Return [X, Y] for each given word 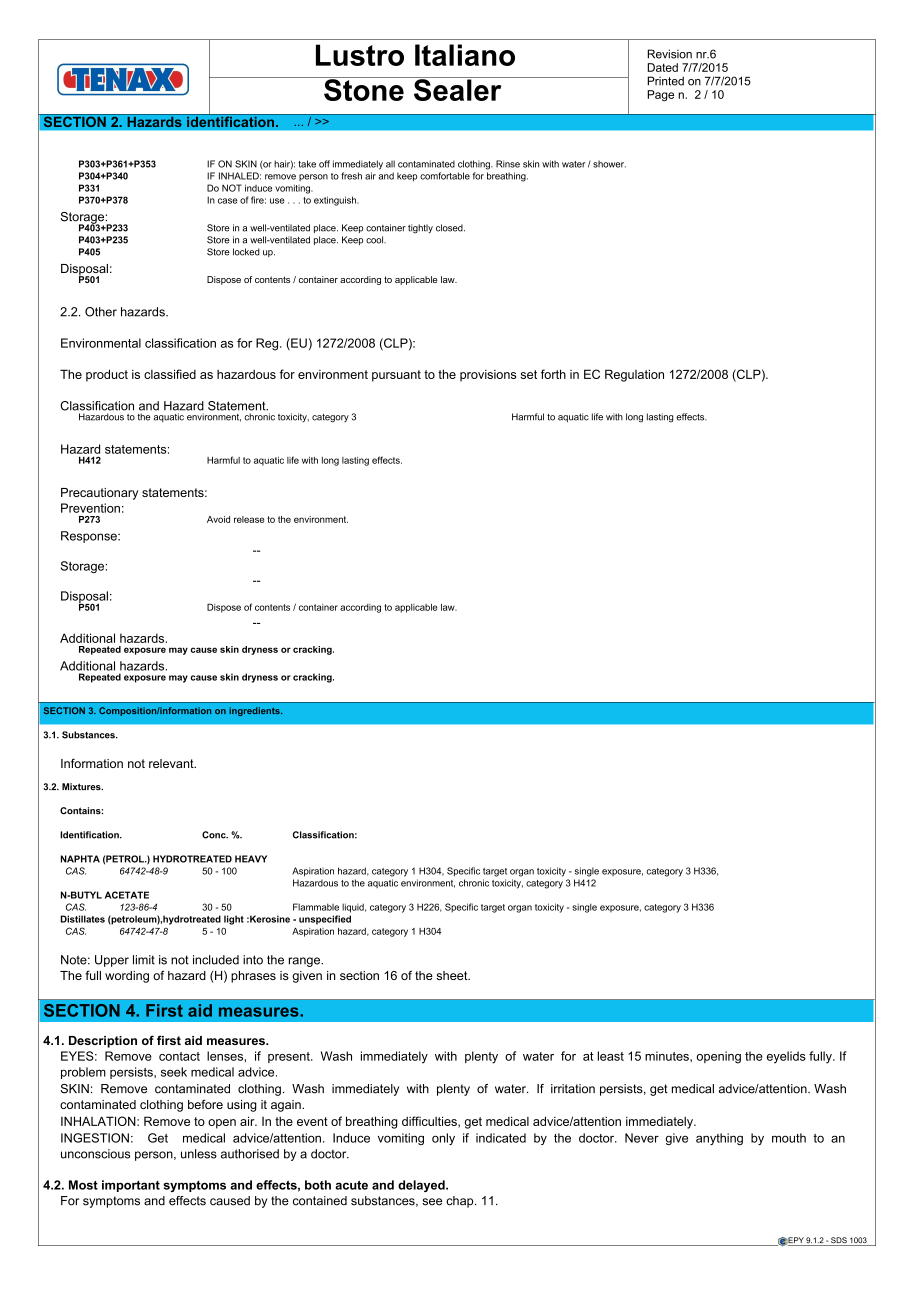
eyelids [786, 1057]
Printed [665, 81]
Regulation [634, 375]
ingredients [255, 711]
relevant [172, 763]
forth [553, 374]
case [228, 201]
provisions [488, 376]
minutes [668, 1056]
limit [144, 960]
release [249, 519]
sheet [453, 975]
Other [101, 312]
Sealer [457, 89]
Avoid [218, 519]
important [131, 1186]
